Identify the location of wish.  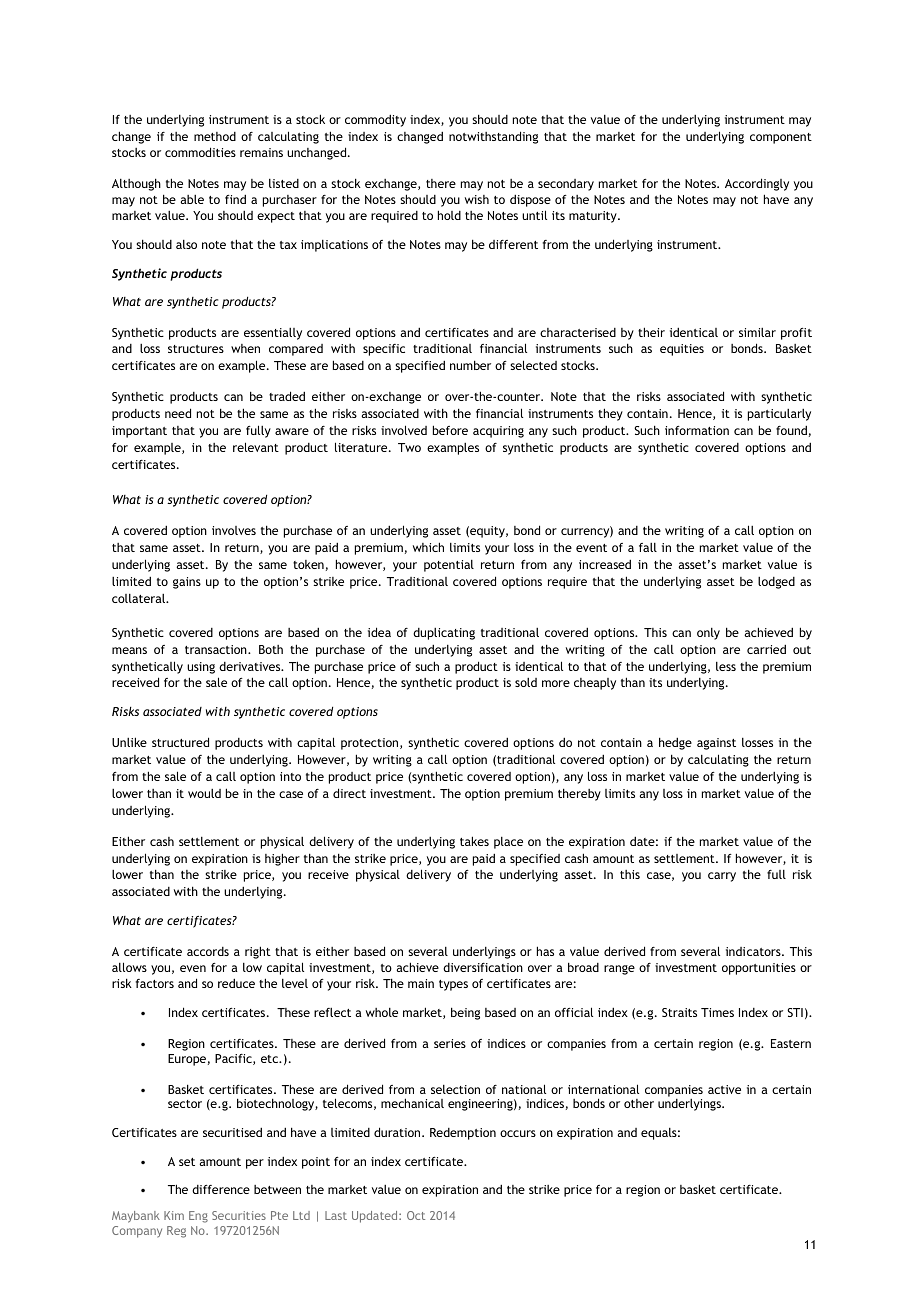
(477, 199).
